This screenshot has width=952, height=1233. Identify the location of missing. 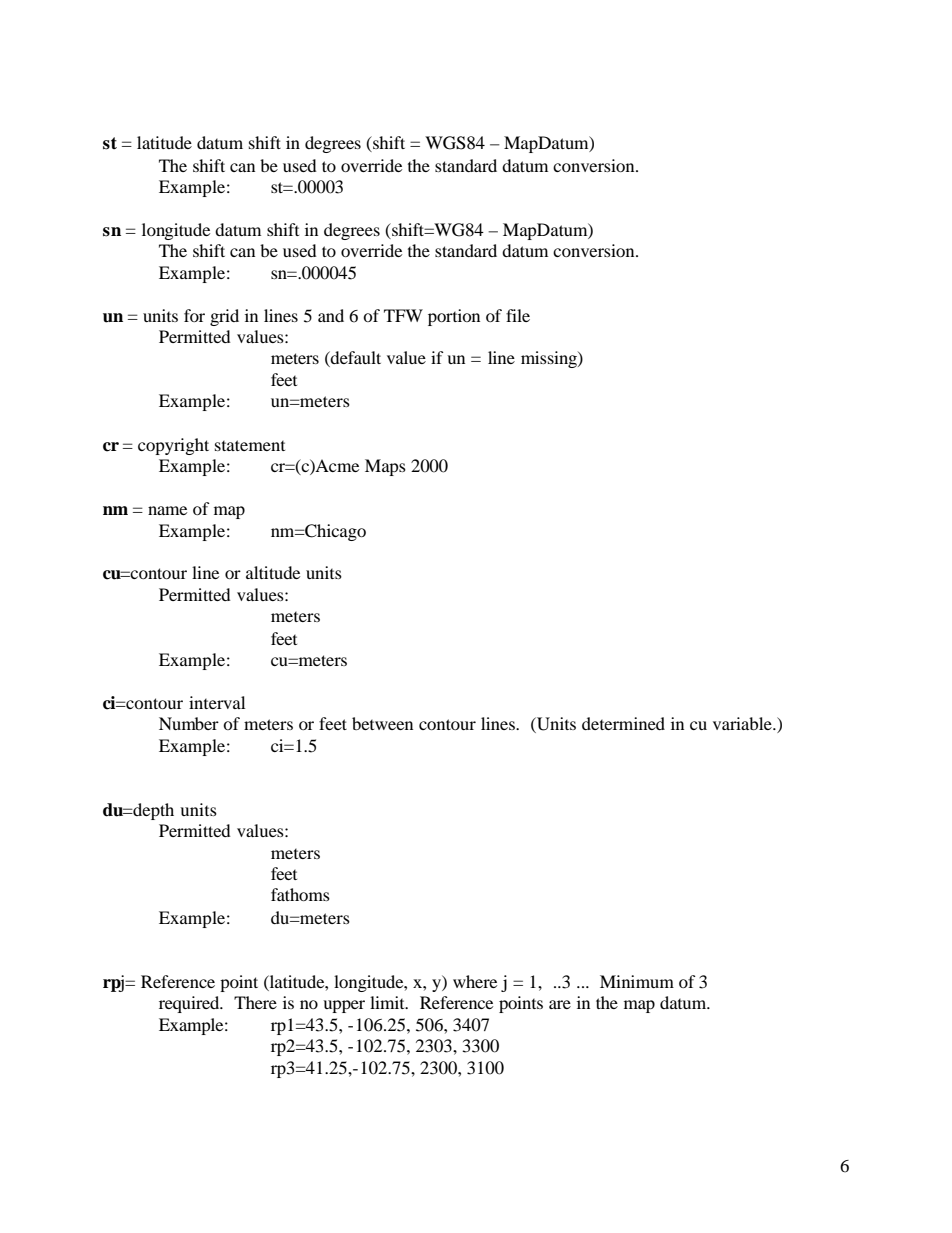
(550, 359).
